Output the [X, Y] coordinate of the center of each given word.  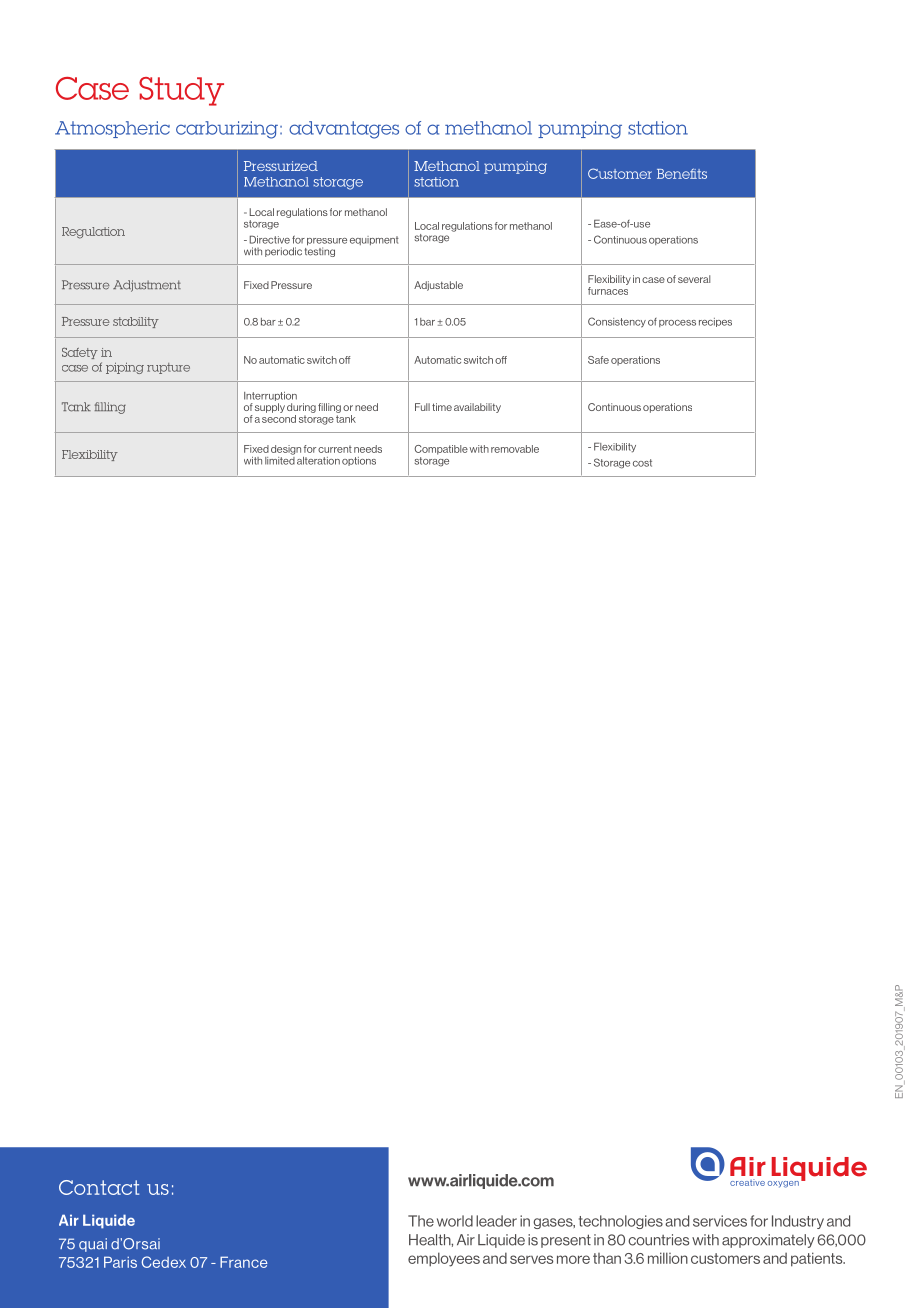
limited [280, 459]
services [720, 1221]
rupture [168, 368]
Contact [99, 1187]
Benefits [682, 173]
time [442, 407]
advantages [344, 130]
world [455, 1221]
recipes [715, 322]
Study [181, 91]
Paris [120, 1262]
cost [642, 463]
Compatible [441, 450]
